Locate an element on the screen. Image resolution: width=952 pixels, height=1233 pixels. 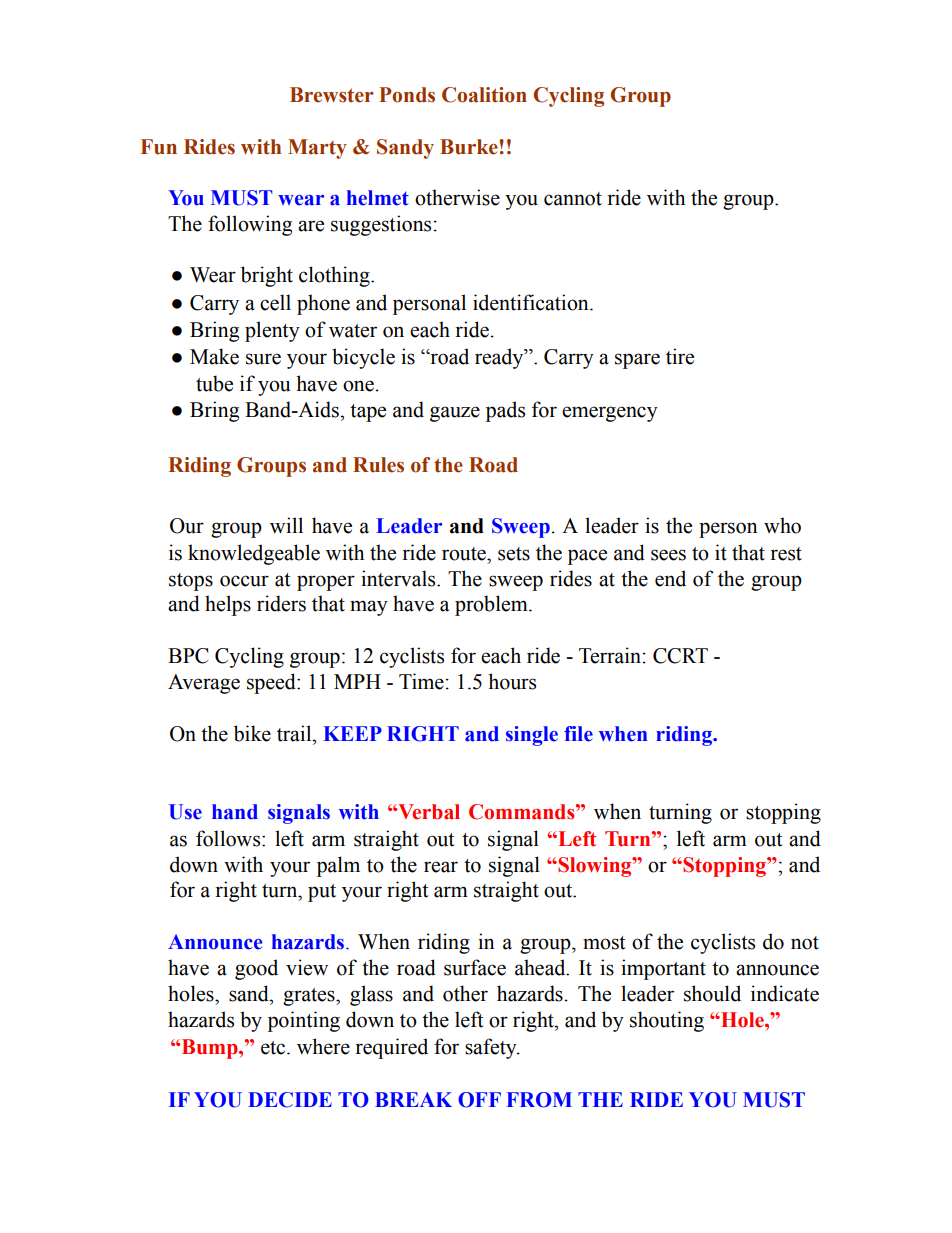
problem is located at coordinates (492, 605).
